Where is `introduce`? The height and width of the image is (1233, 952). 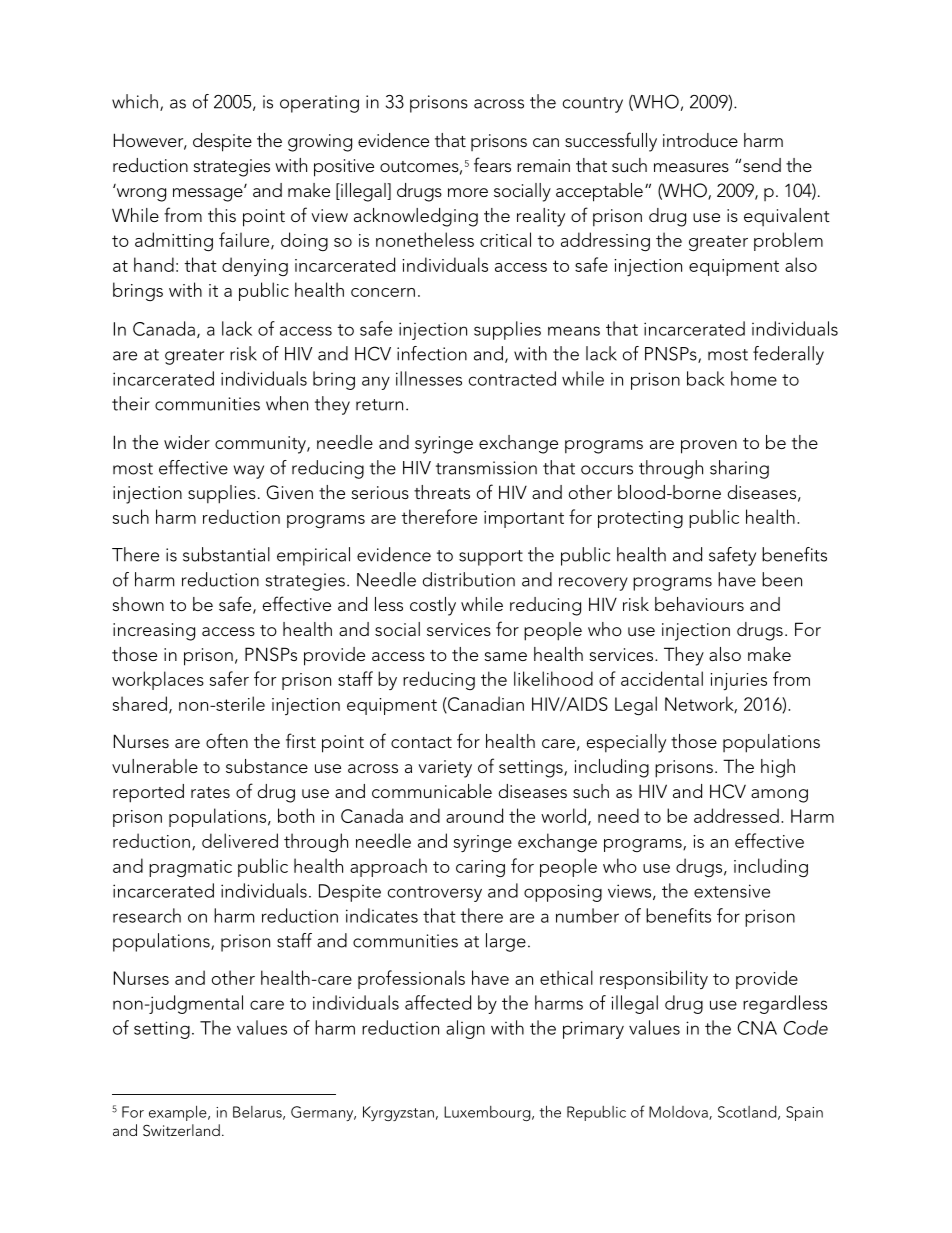
introduce is located at coordinates (700, 140).
